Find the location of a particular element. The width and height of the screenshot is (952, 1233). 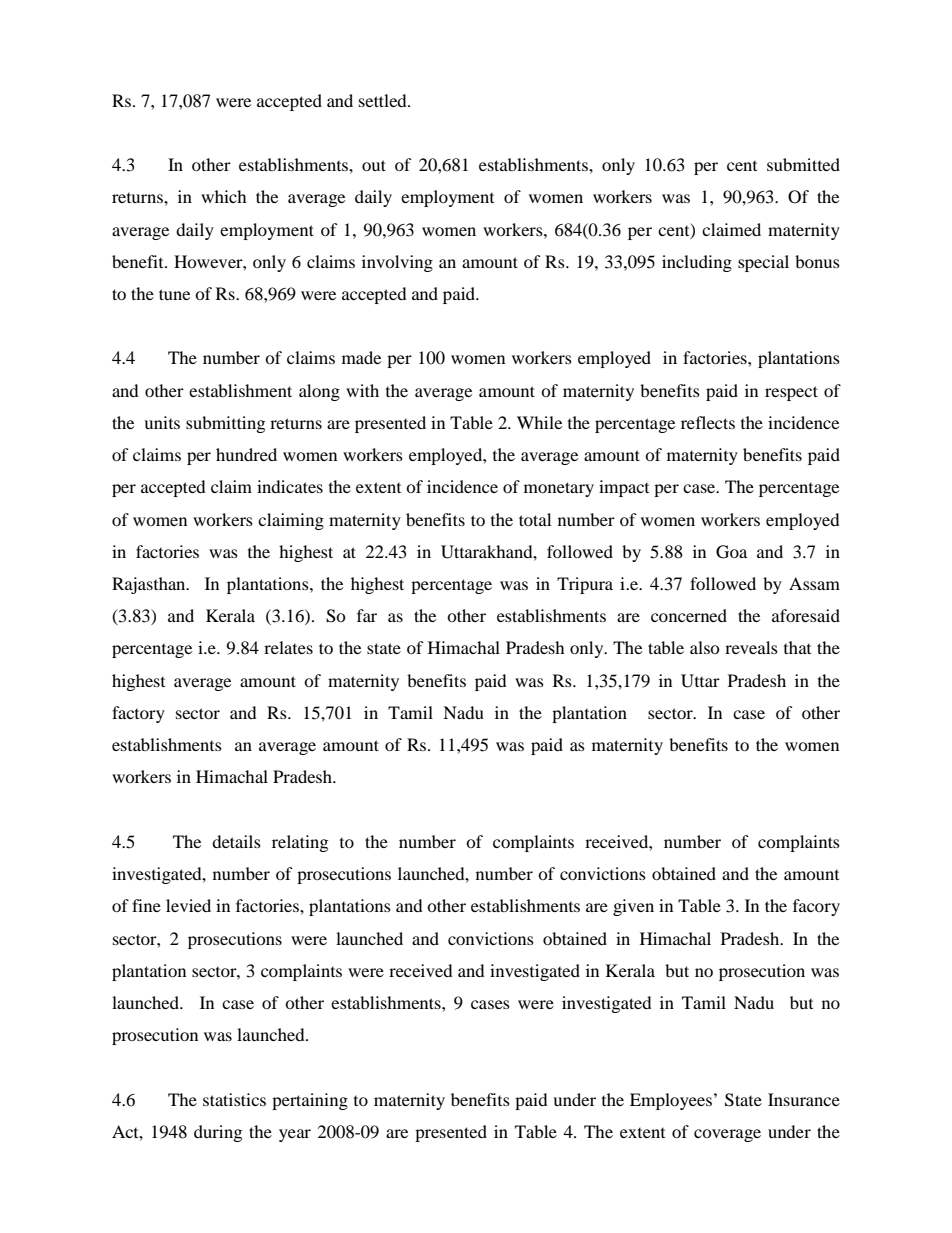

factory is located at coordinates (138, 714).
